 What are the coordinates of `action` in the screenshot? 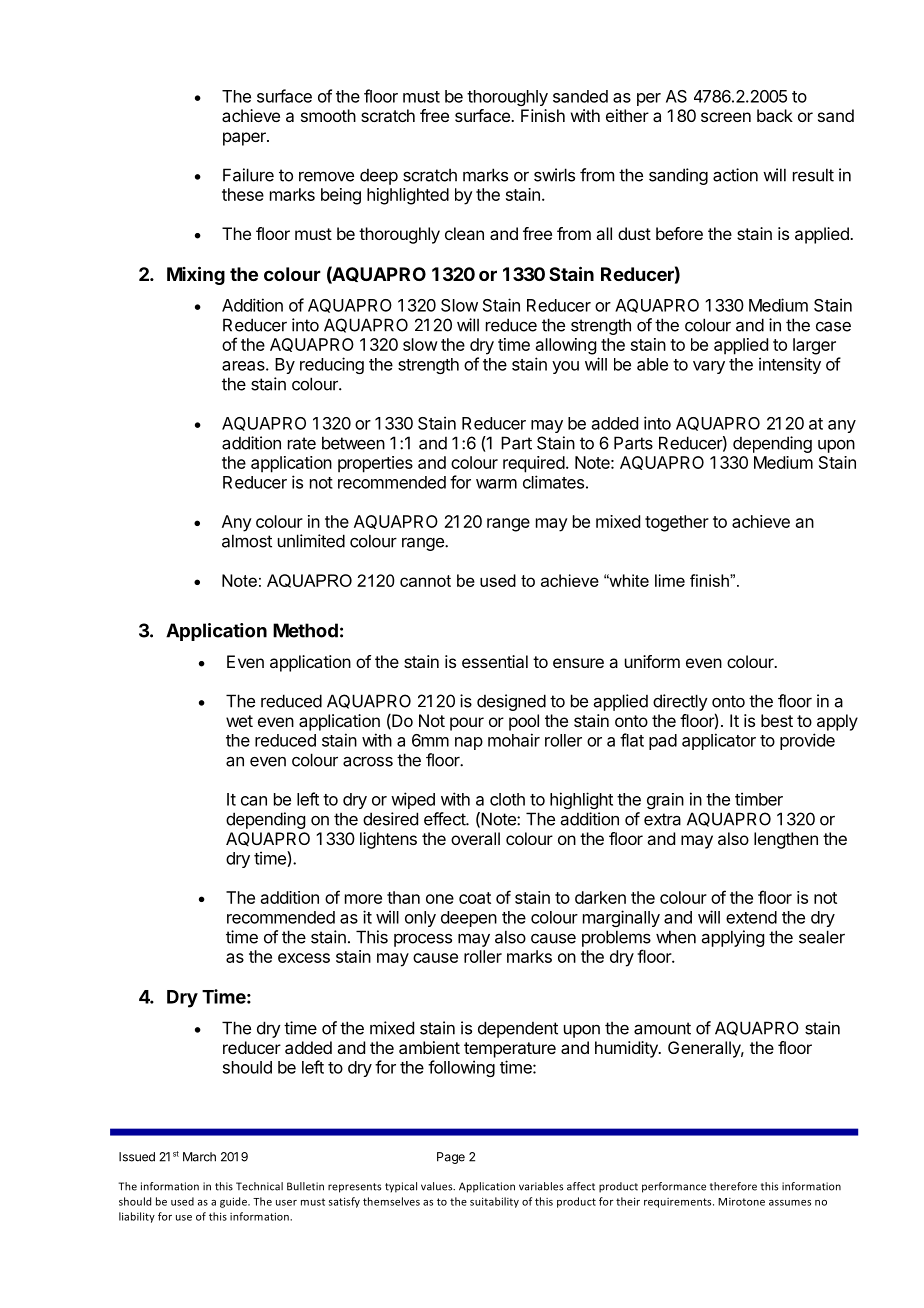 It's located at (735, 175).
